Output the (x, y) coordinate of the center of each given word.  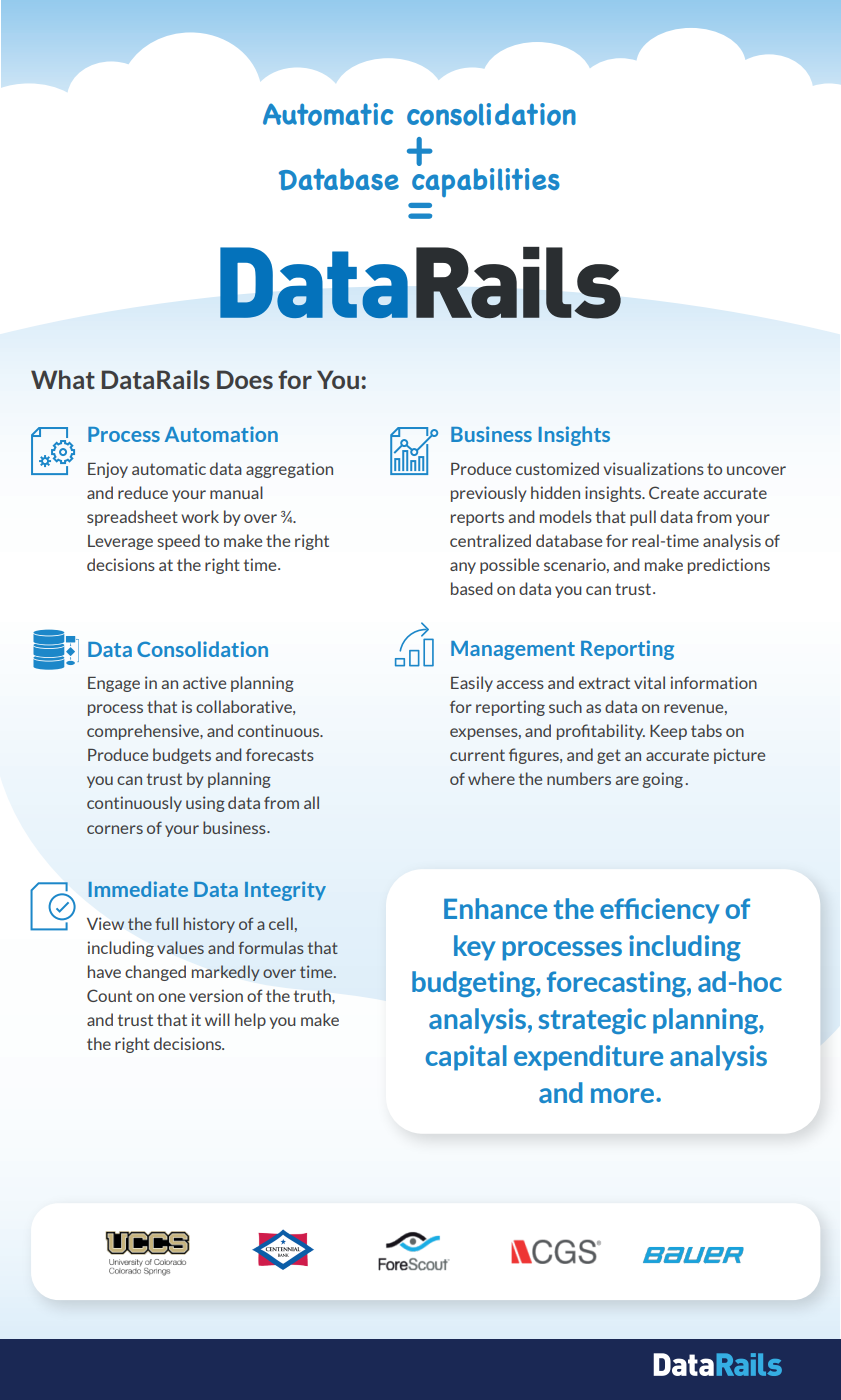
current (477, 755)
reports (477, 518)
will (217, 1019)
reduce (143, 492)
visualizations (654, 468)
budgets (182, 756)
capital (466, 1058)
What (63, 379)
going (662, 780)
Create (674, 492)
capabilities (486, 182)
